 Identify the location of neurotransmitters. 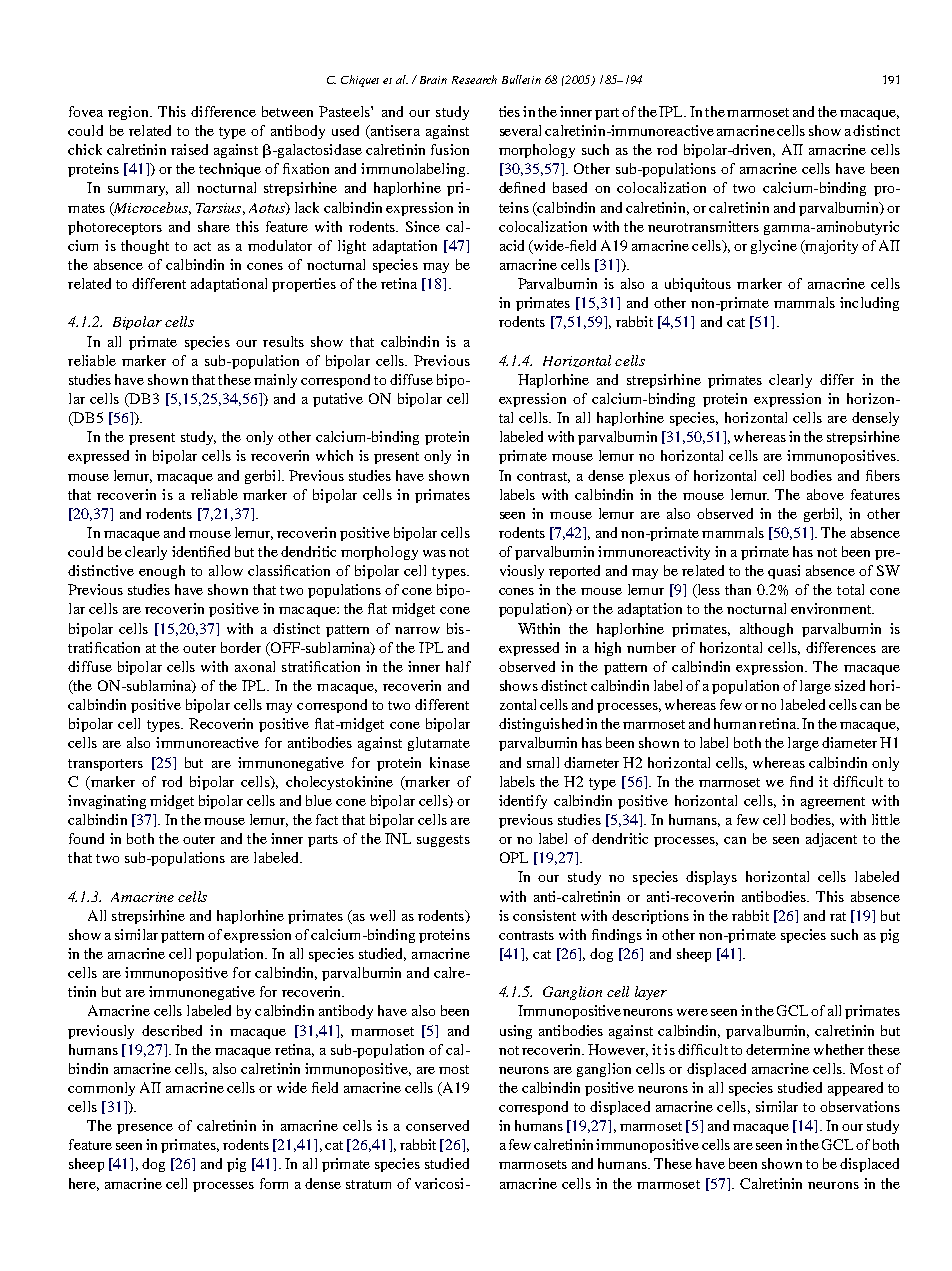
(703, 226).
